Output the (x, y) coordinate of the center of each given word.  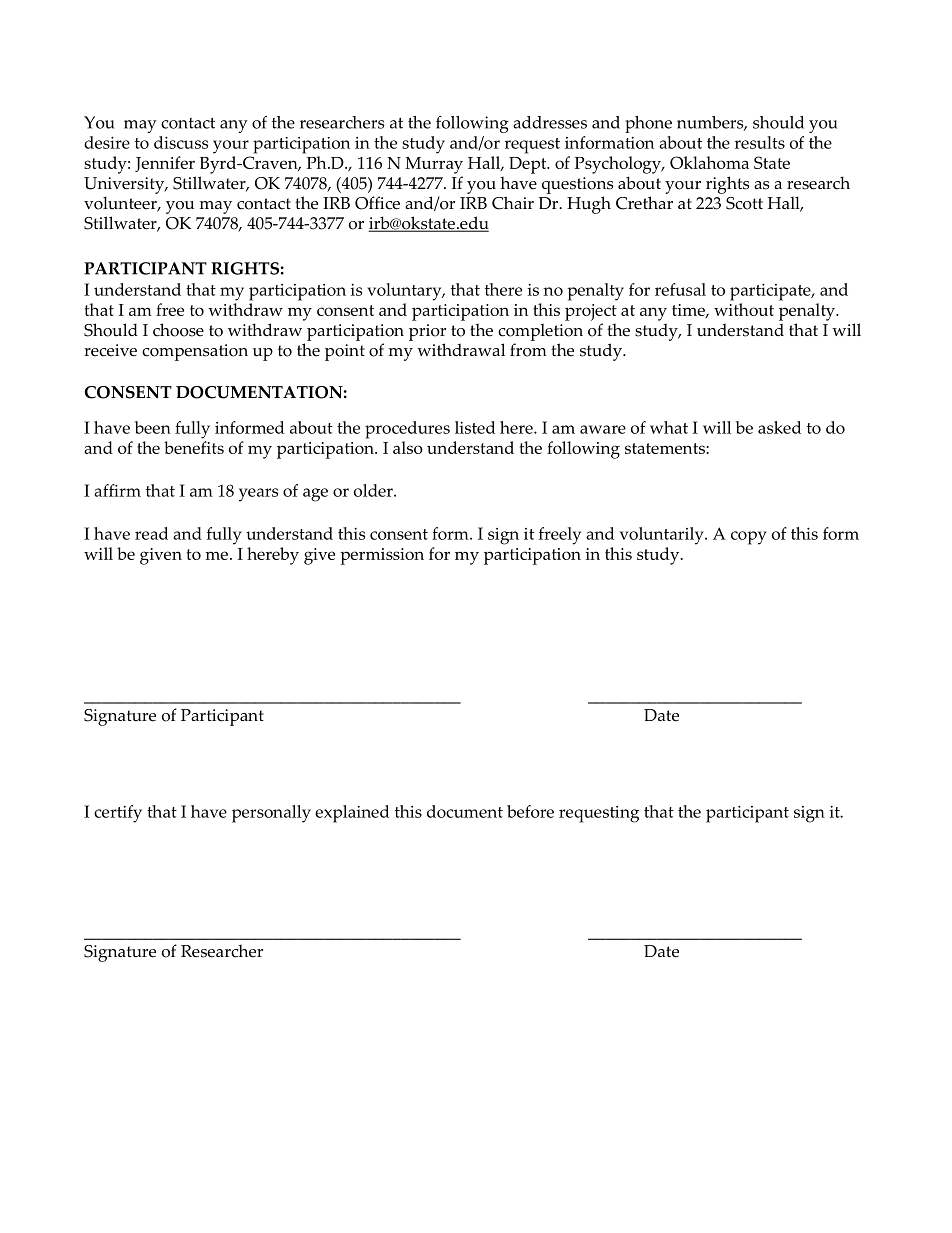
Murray (434, 165)
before (530, 811)
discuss (181, 142)
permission (382, 556)
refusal (680, 289)
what (669, 427)
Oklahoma (709, 162)
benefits (194, 447)
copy (749, 538)
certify (118, 814)
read (151, 533)
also (408, 447)
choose (178, 330)
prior (427, 332)
